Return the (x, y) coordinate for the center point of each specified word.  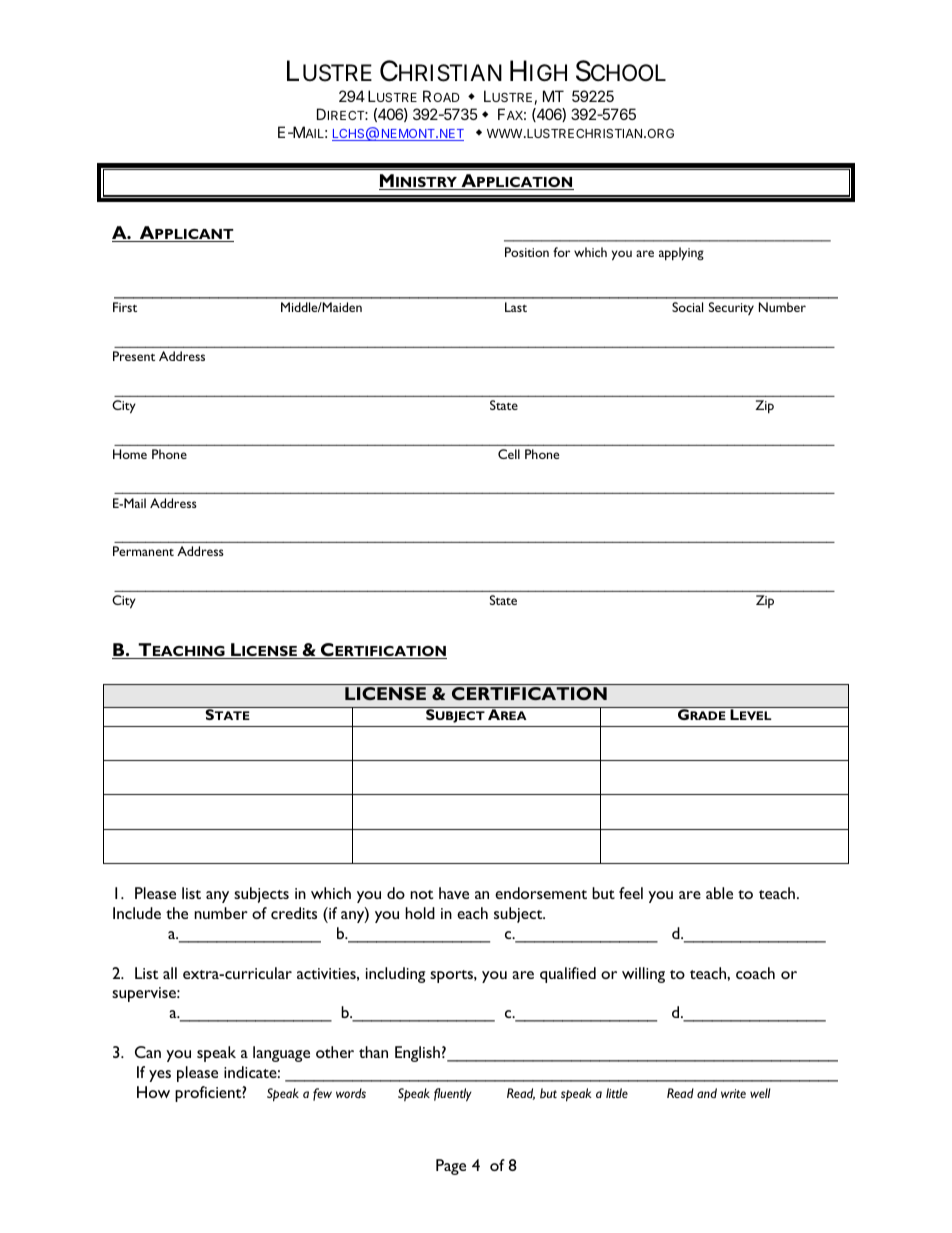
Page (451, 1167)
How (153, 1092)
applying (681, 254)
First (125, 307)
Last (516, 307)
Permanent (143, 551)
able (719, 893)
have (454, 893)
